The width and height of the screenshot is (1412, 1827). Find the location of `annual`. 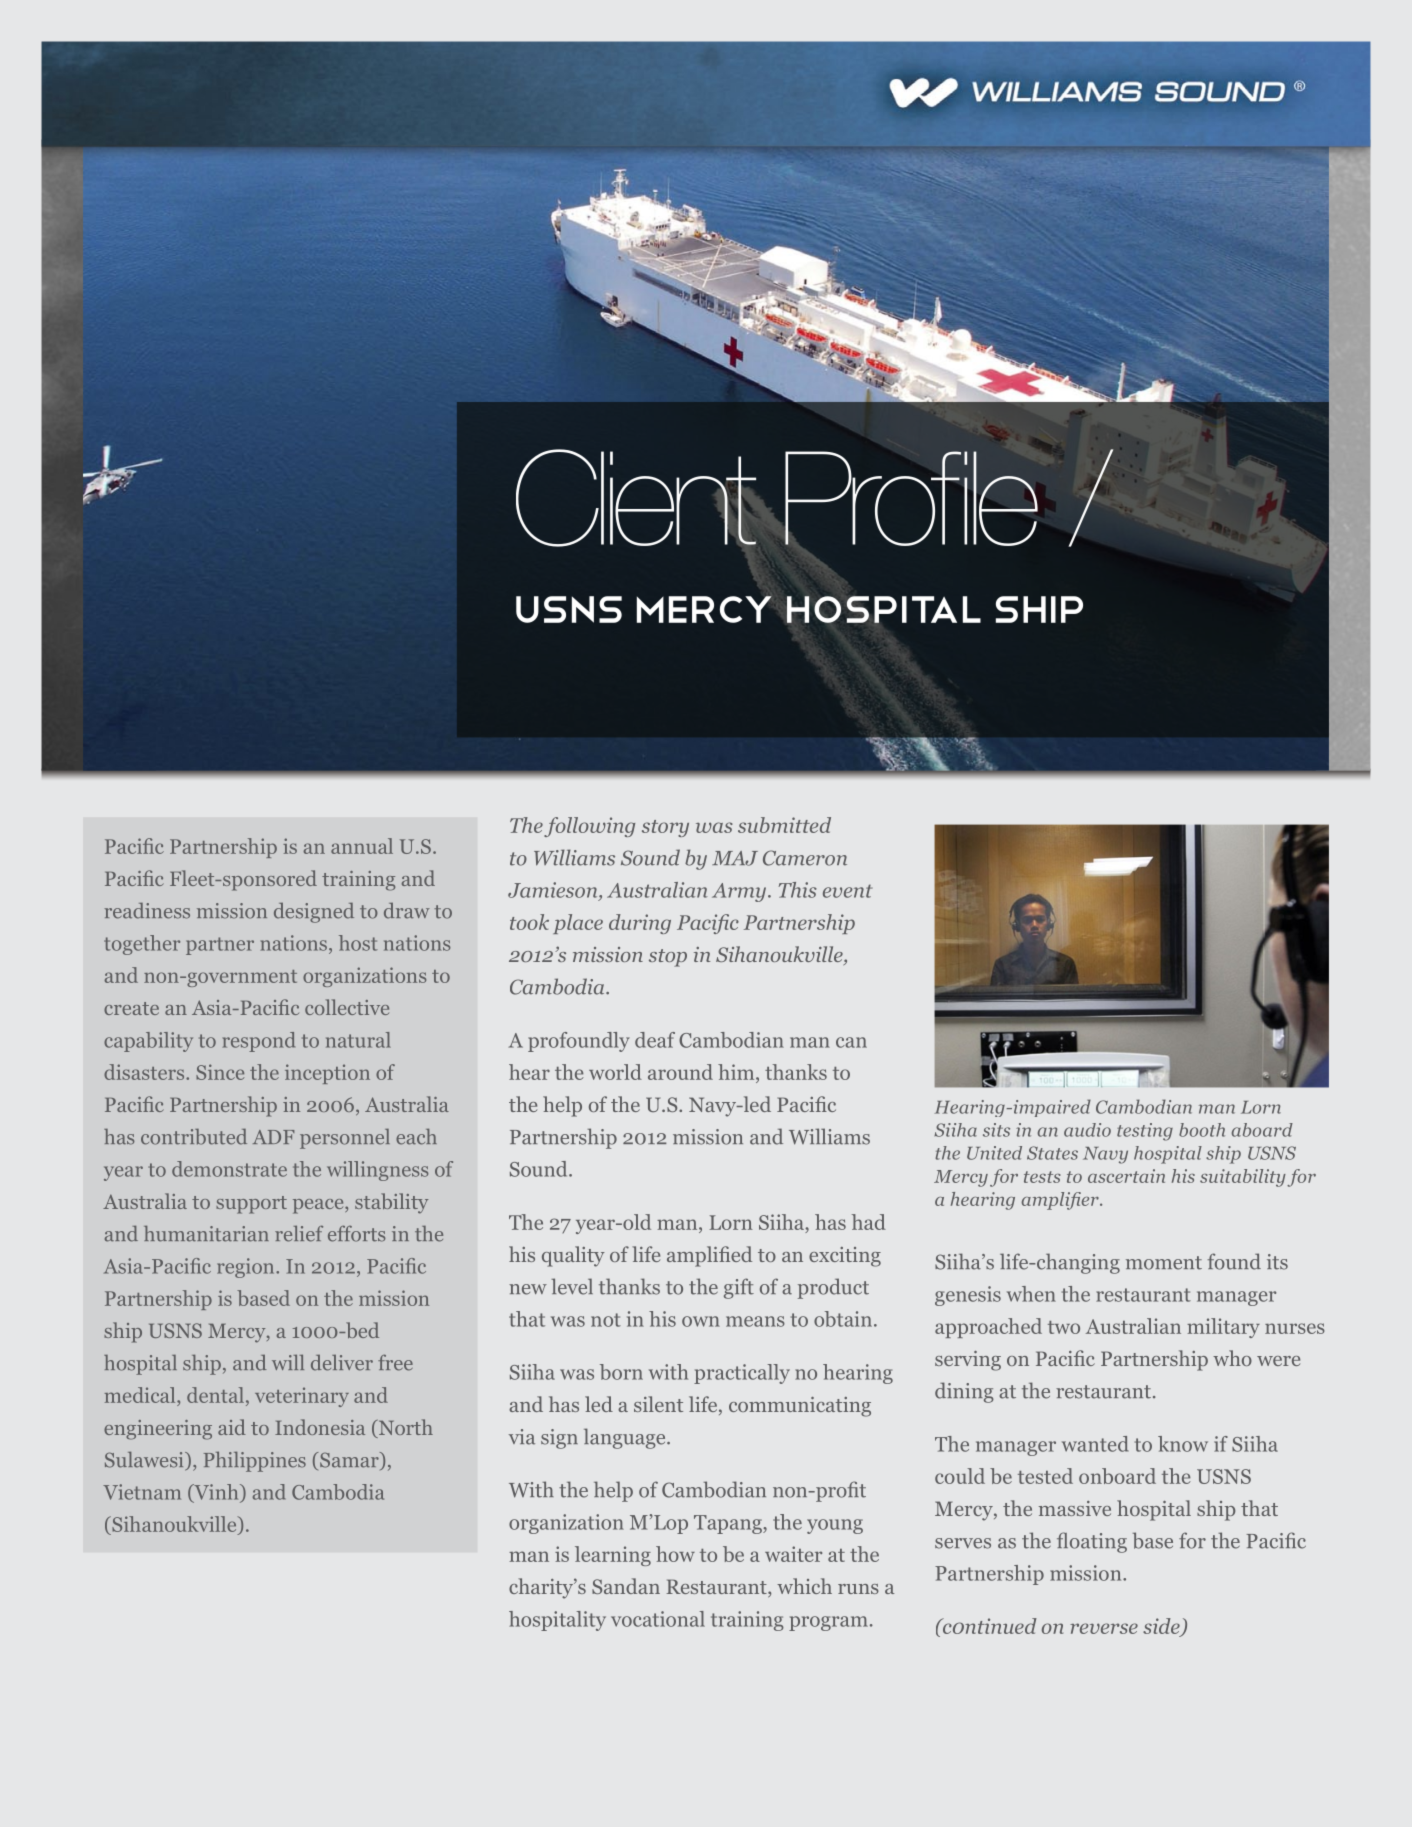

annual is located at coordinates (362, 846).
